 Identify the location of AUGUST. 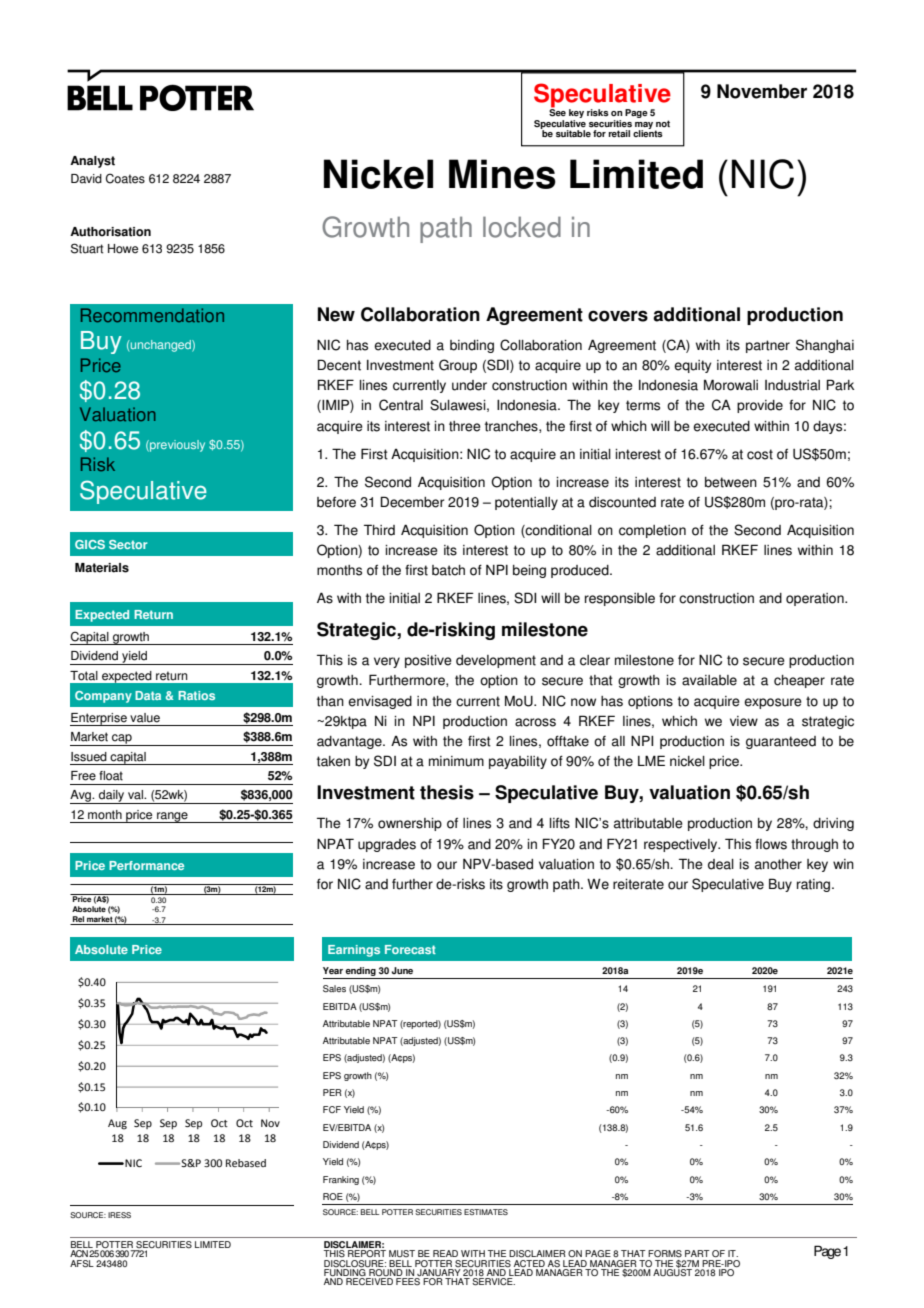
(672, 1272).
